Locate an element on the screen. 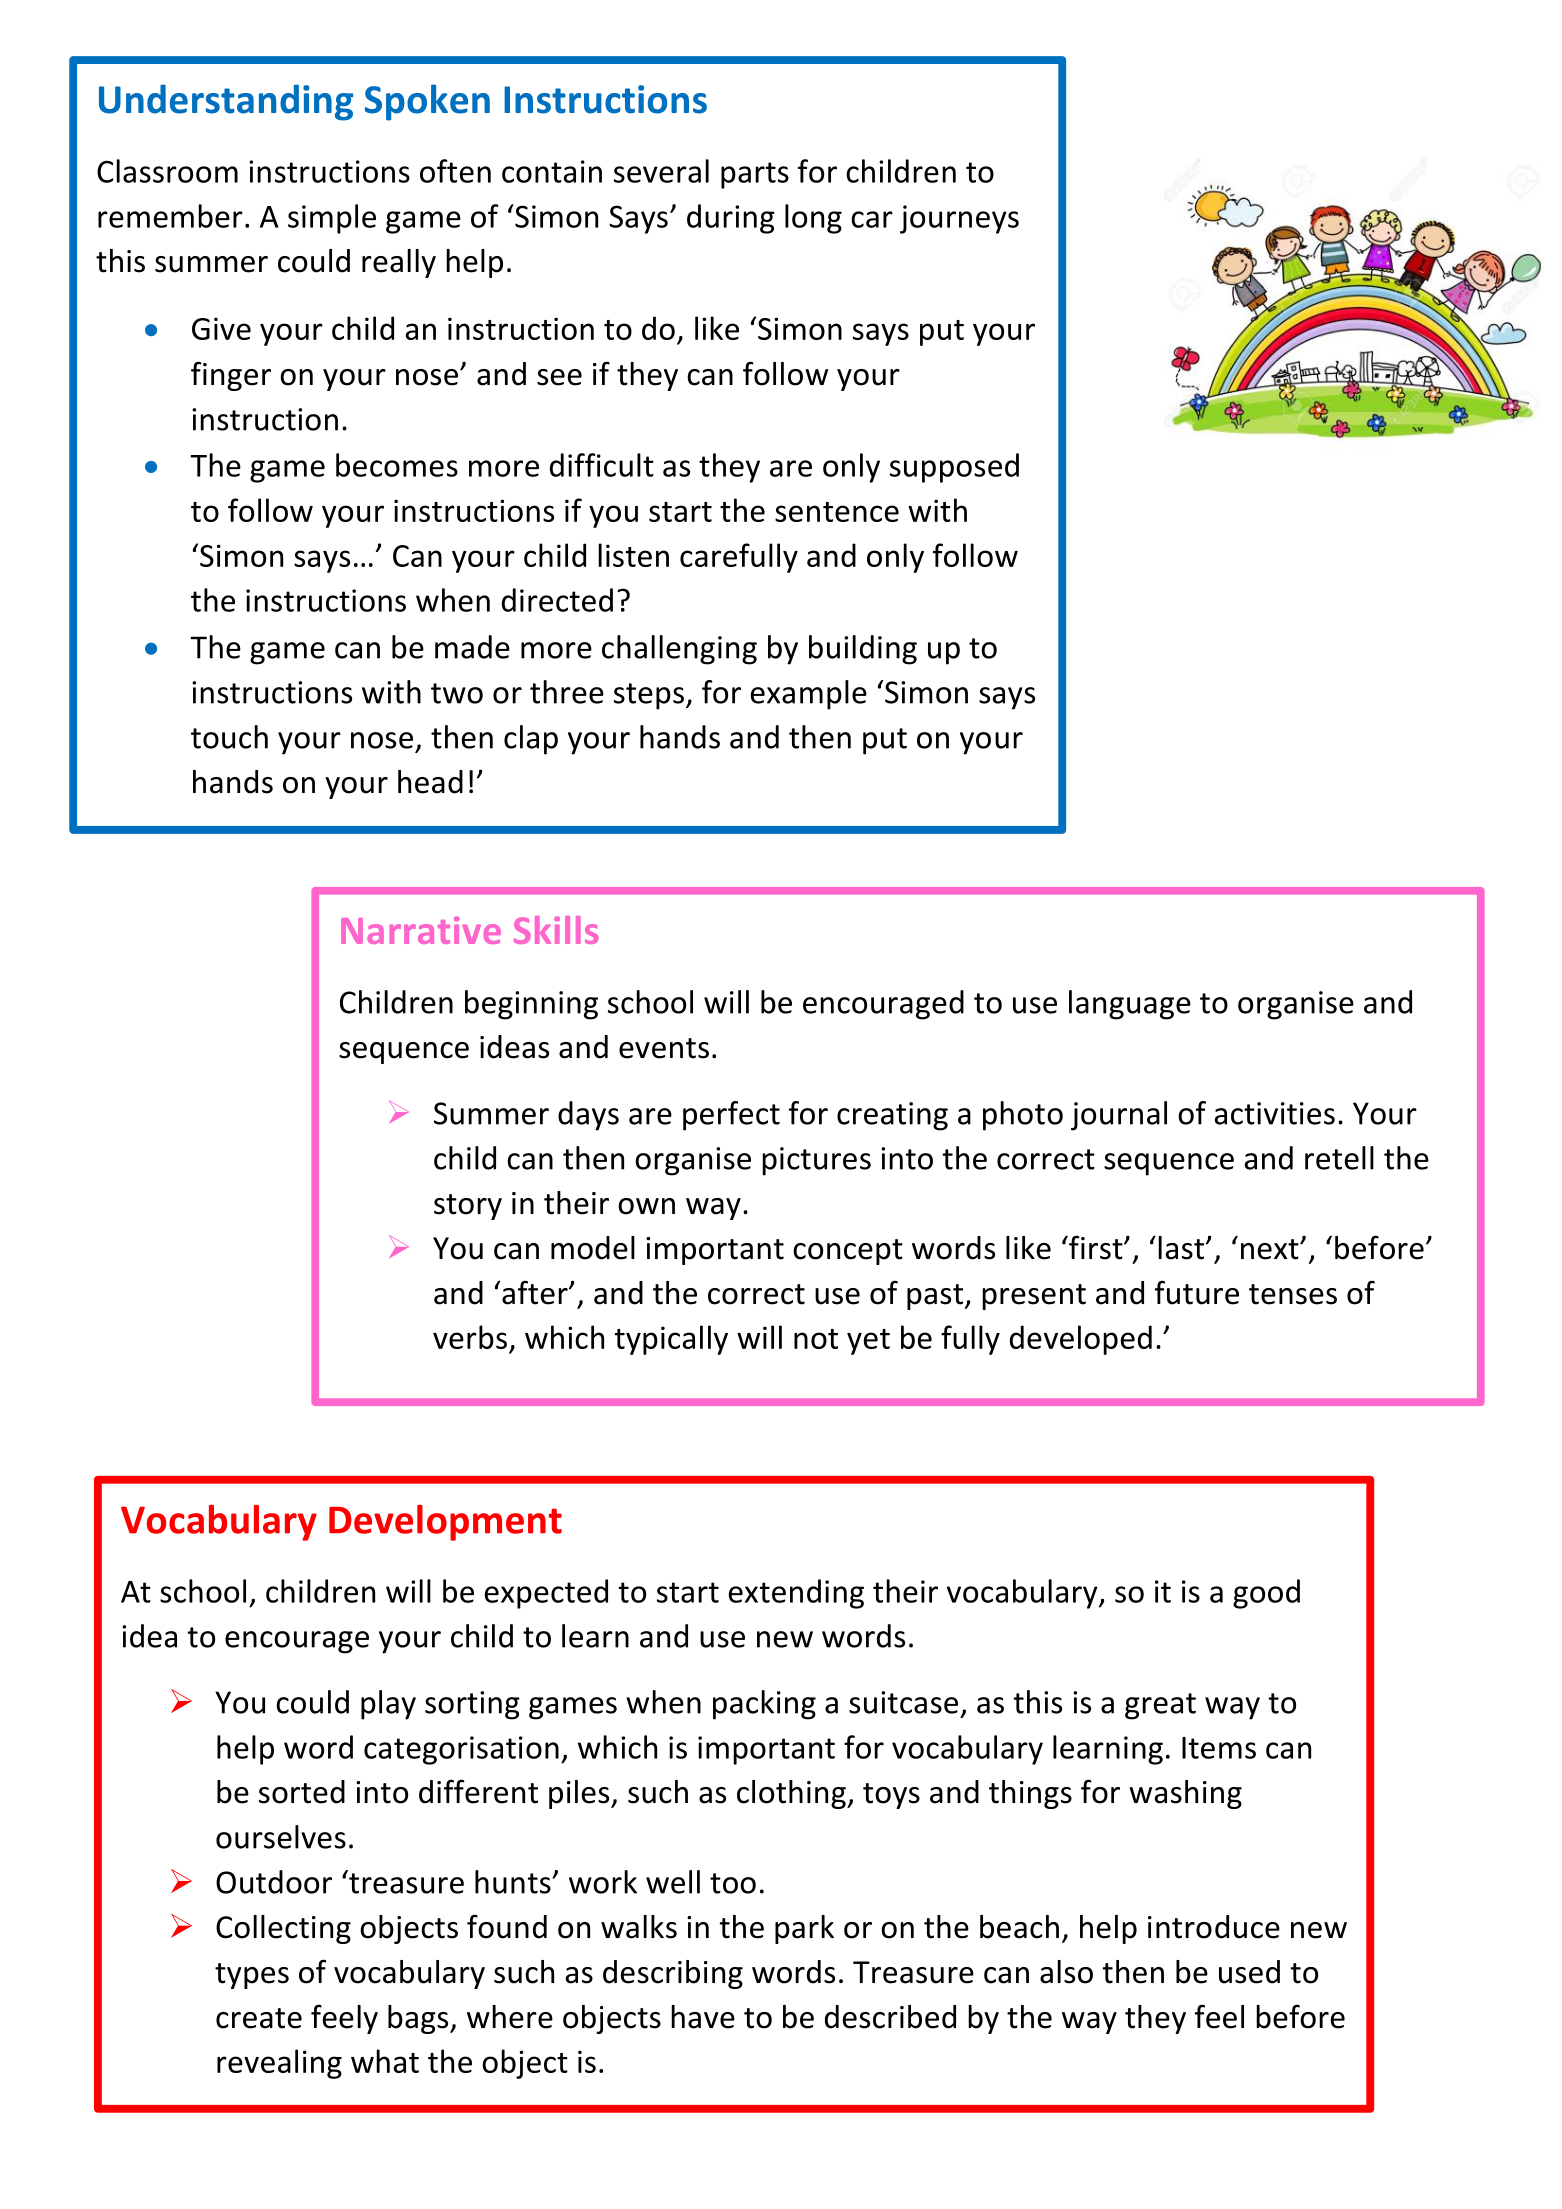 The height and width of the screenshot is (2209, 1562). used is located at coordinates (1249, 1972).
